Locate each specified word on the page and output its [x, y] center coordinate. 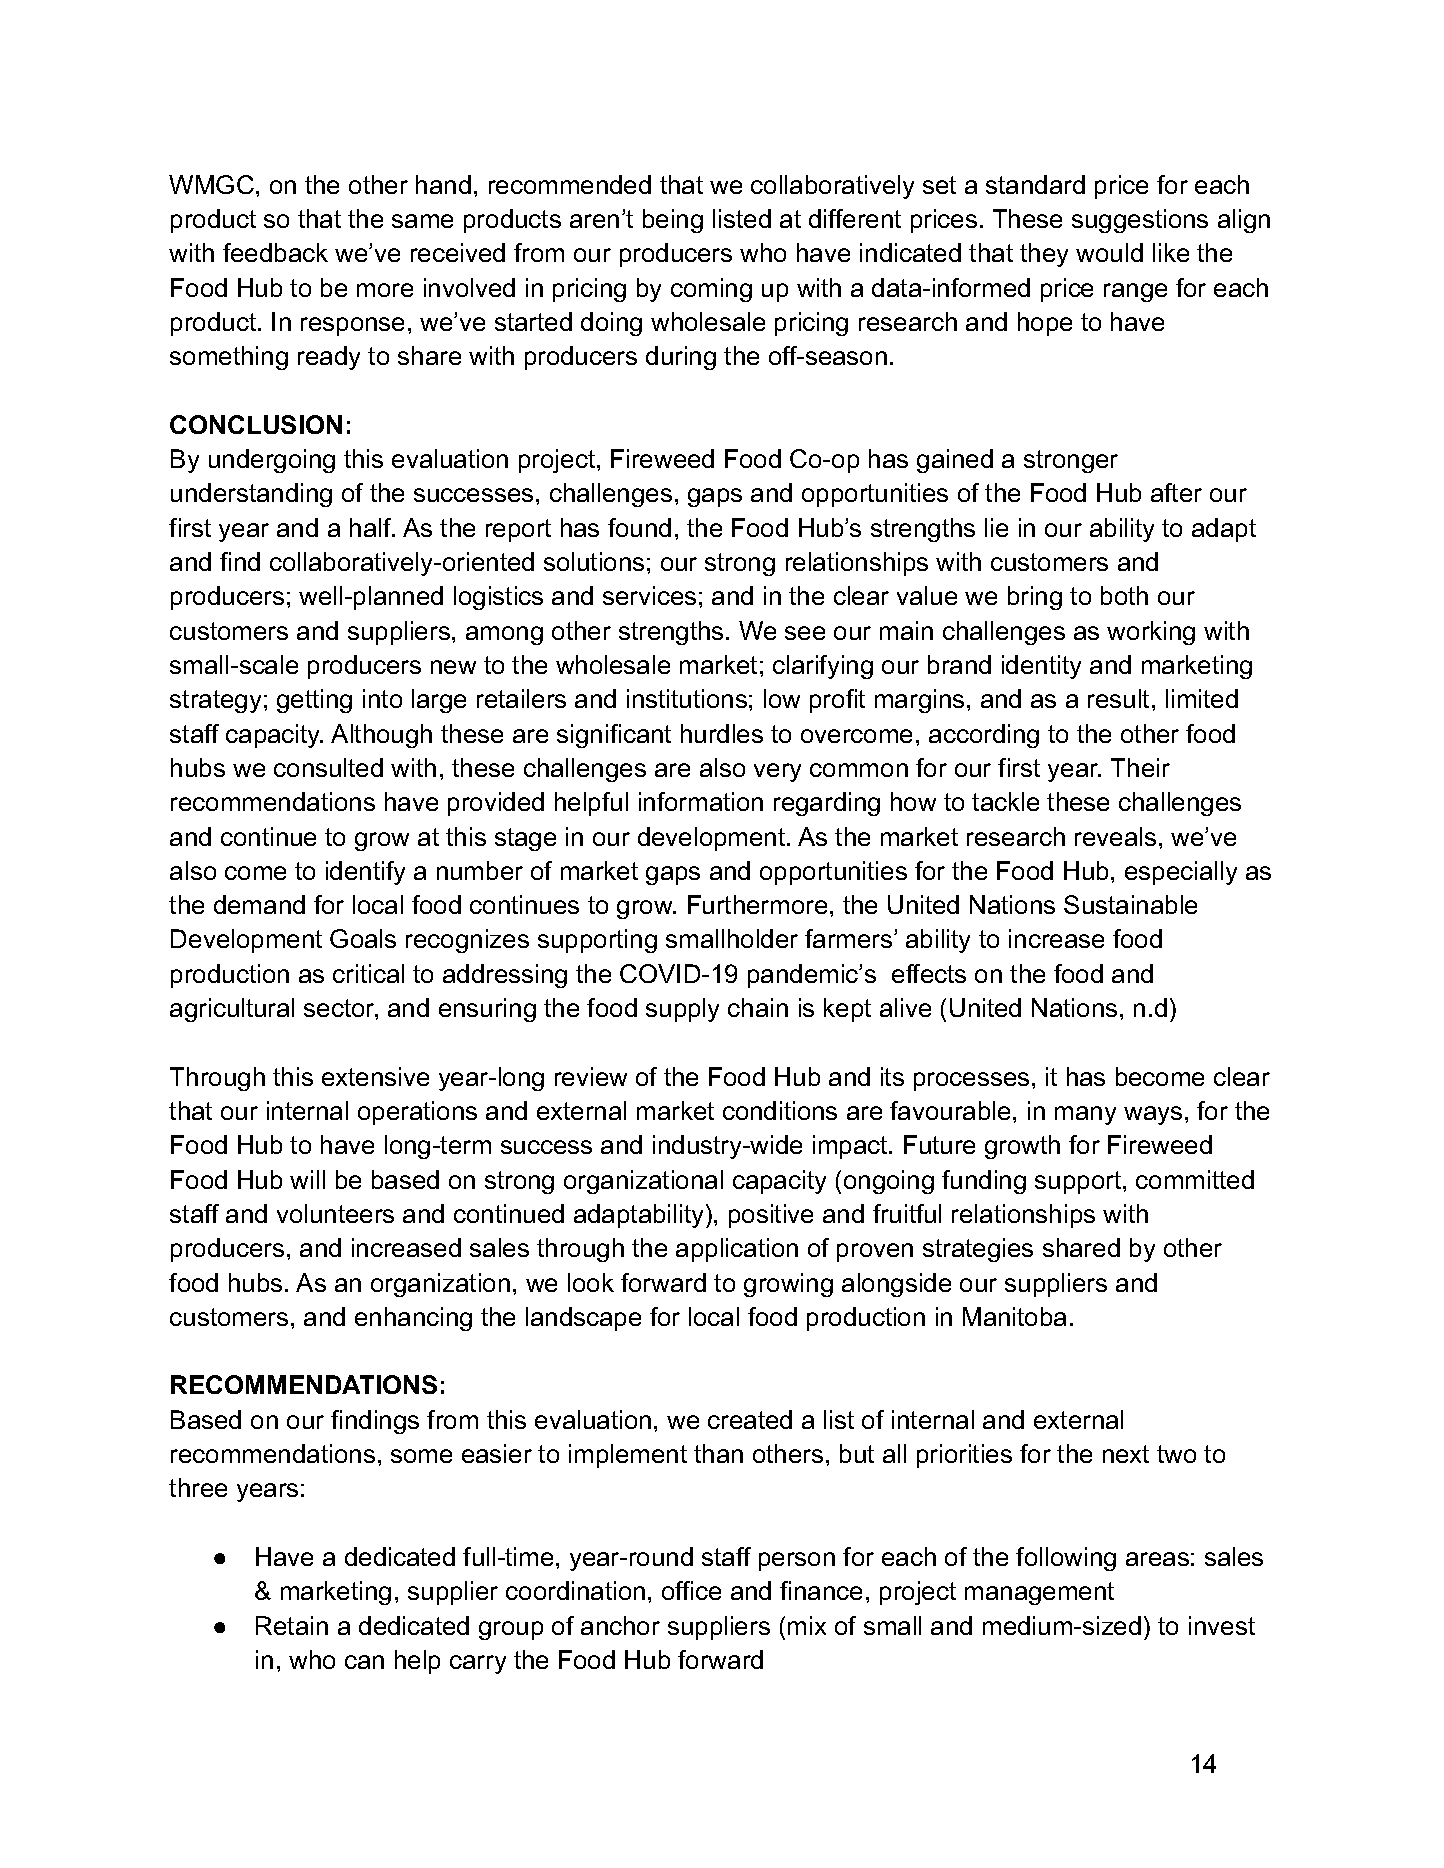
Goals [363, 938]
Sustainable [1130, 904]
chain [758, 1007]
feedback [275, 252]
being [673, 221]
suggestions [1140, 221]
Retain [292, 1625]
